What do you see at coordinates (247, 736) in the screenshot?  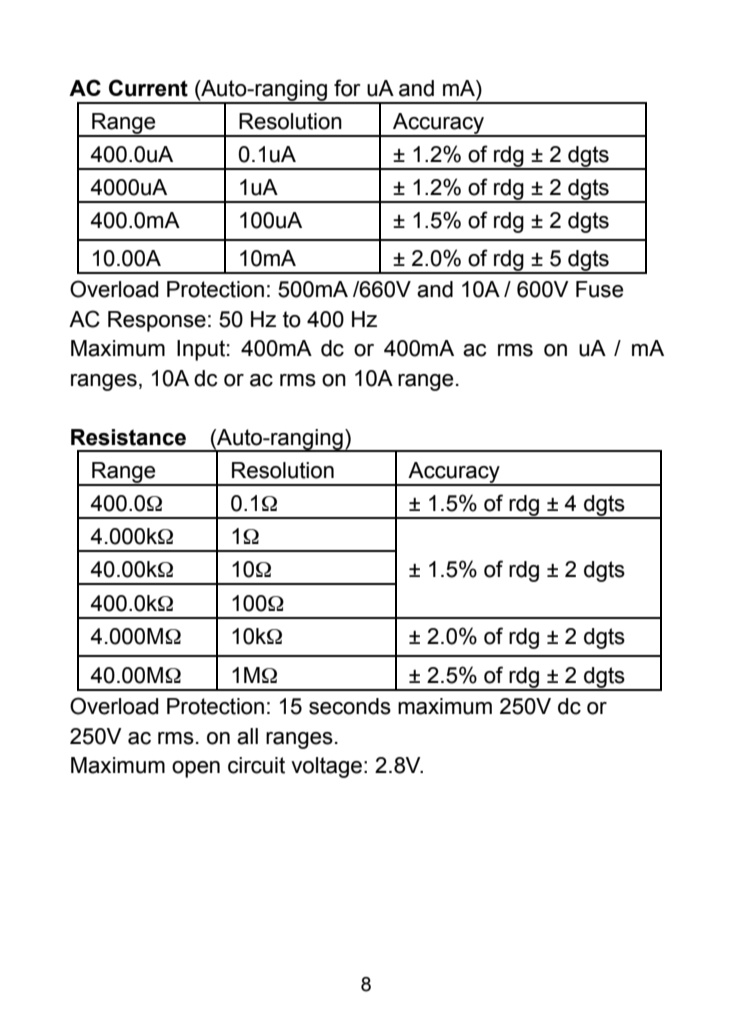 I see `all` at bounding box center [247, 736].
